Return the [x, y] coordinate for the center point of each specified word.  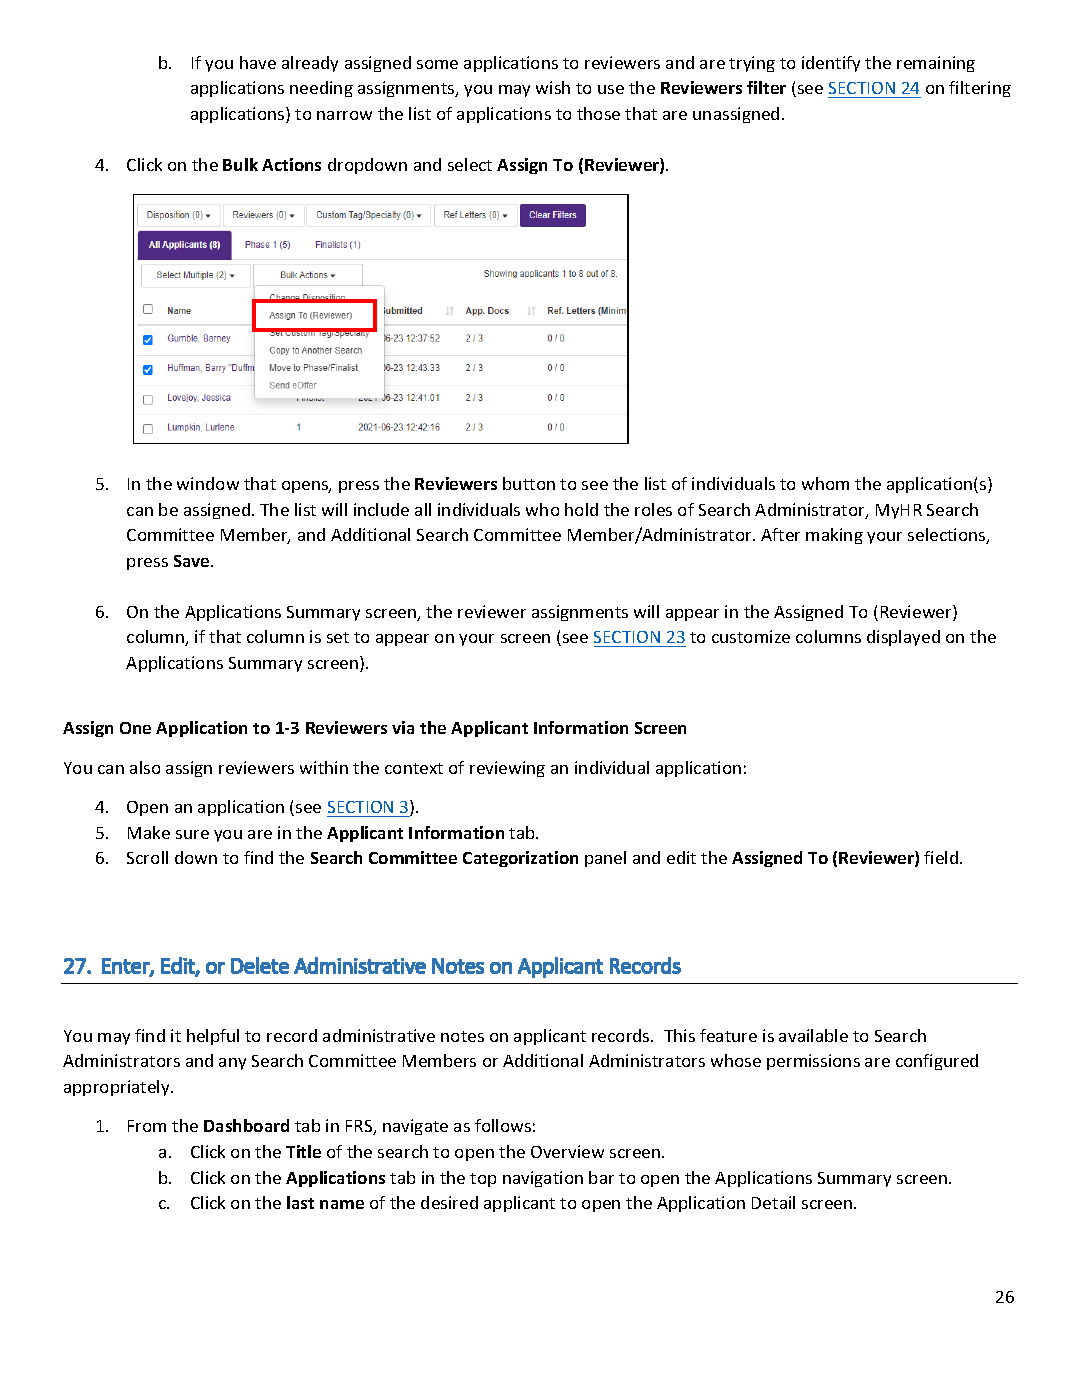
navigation [543, 1179]
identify [831, 64]
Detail [773, 1202]
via [403, 727]
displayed [903, 638]
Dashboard [246, 1125]
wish [553, 87]
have [258, 62]
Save [193, 561]
